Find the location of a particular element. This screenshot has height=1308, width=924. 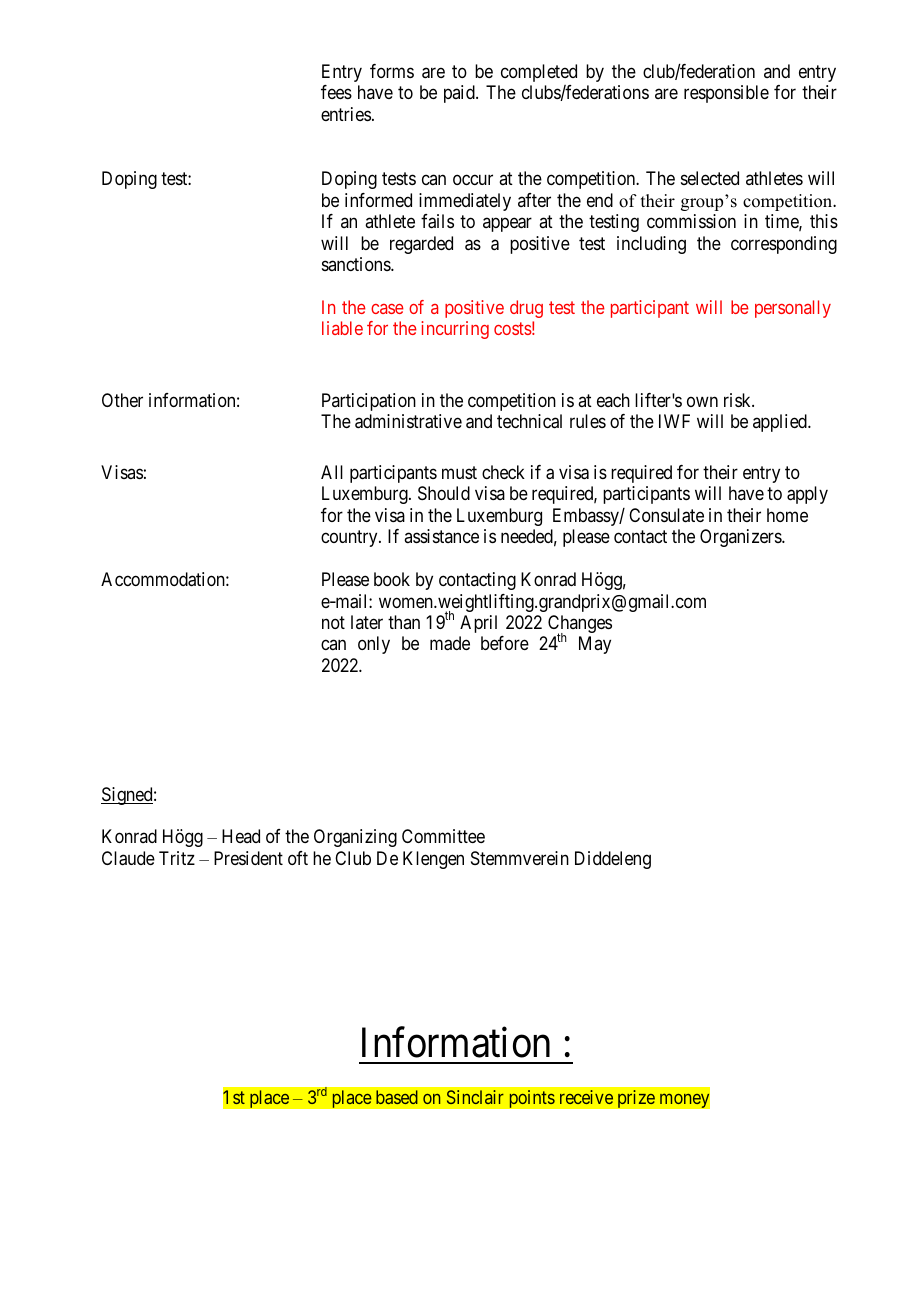

not is located at coordinates (333, 622).
